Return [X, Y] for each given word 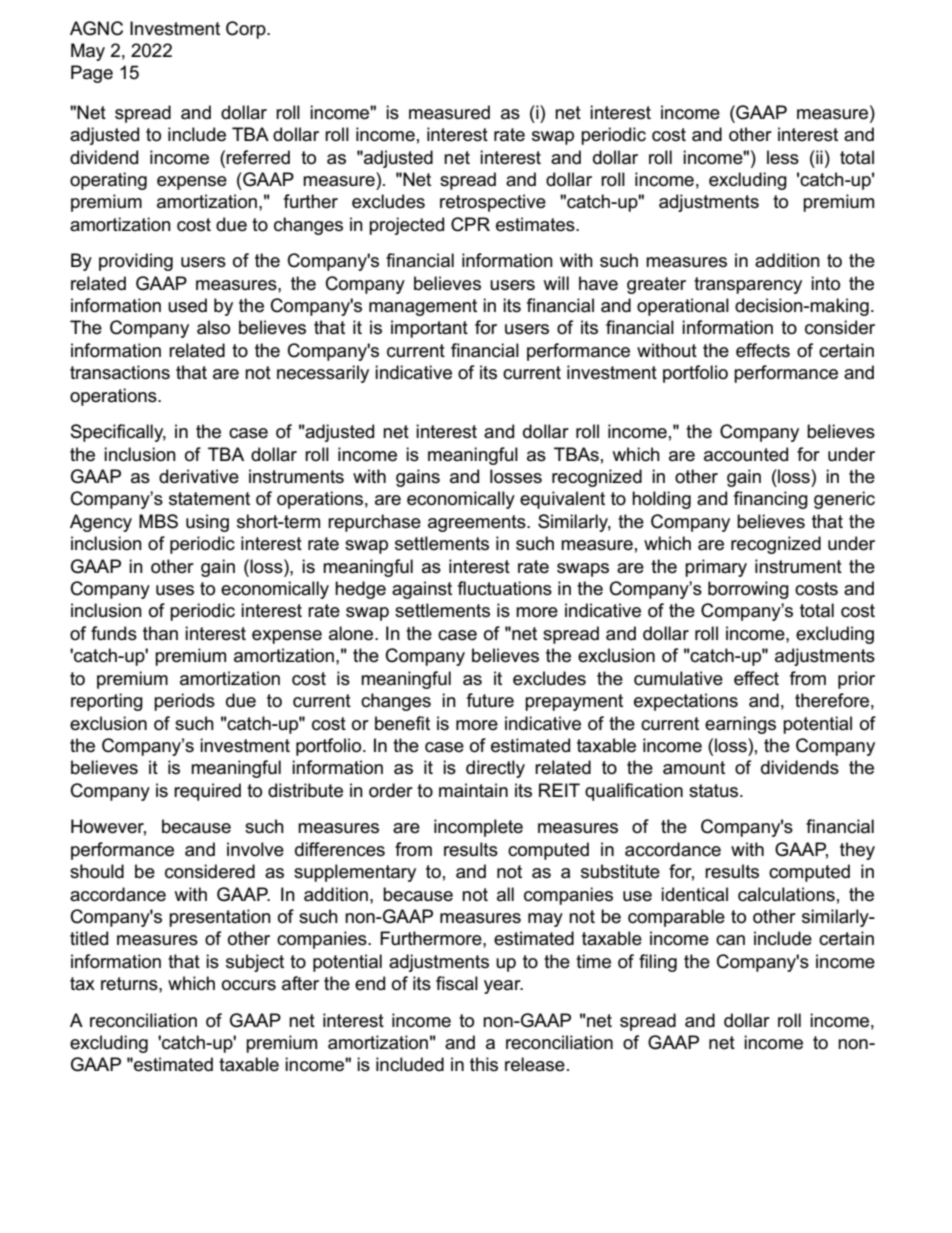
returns [130, 984]
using [207, 523]
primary [716, 568]
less [783, 157]
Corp [247, 30]
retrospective [493, 203]
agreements [478, 523]
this [484, 1064]
